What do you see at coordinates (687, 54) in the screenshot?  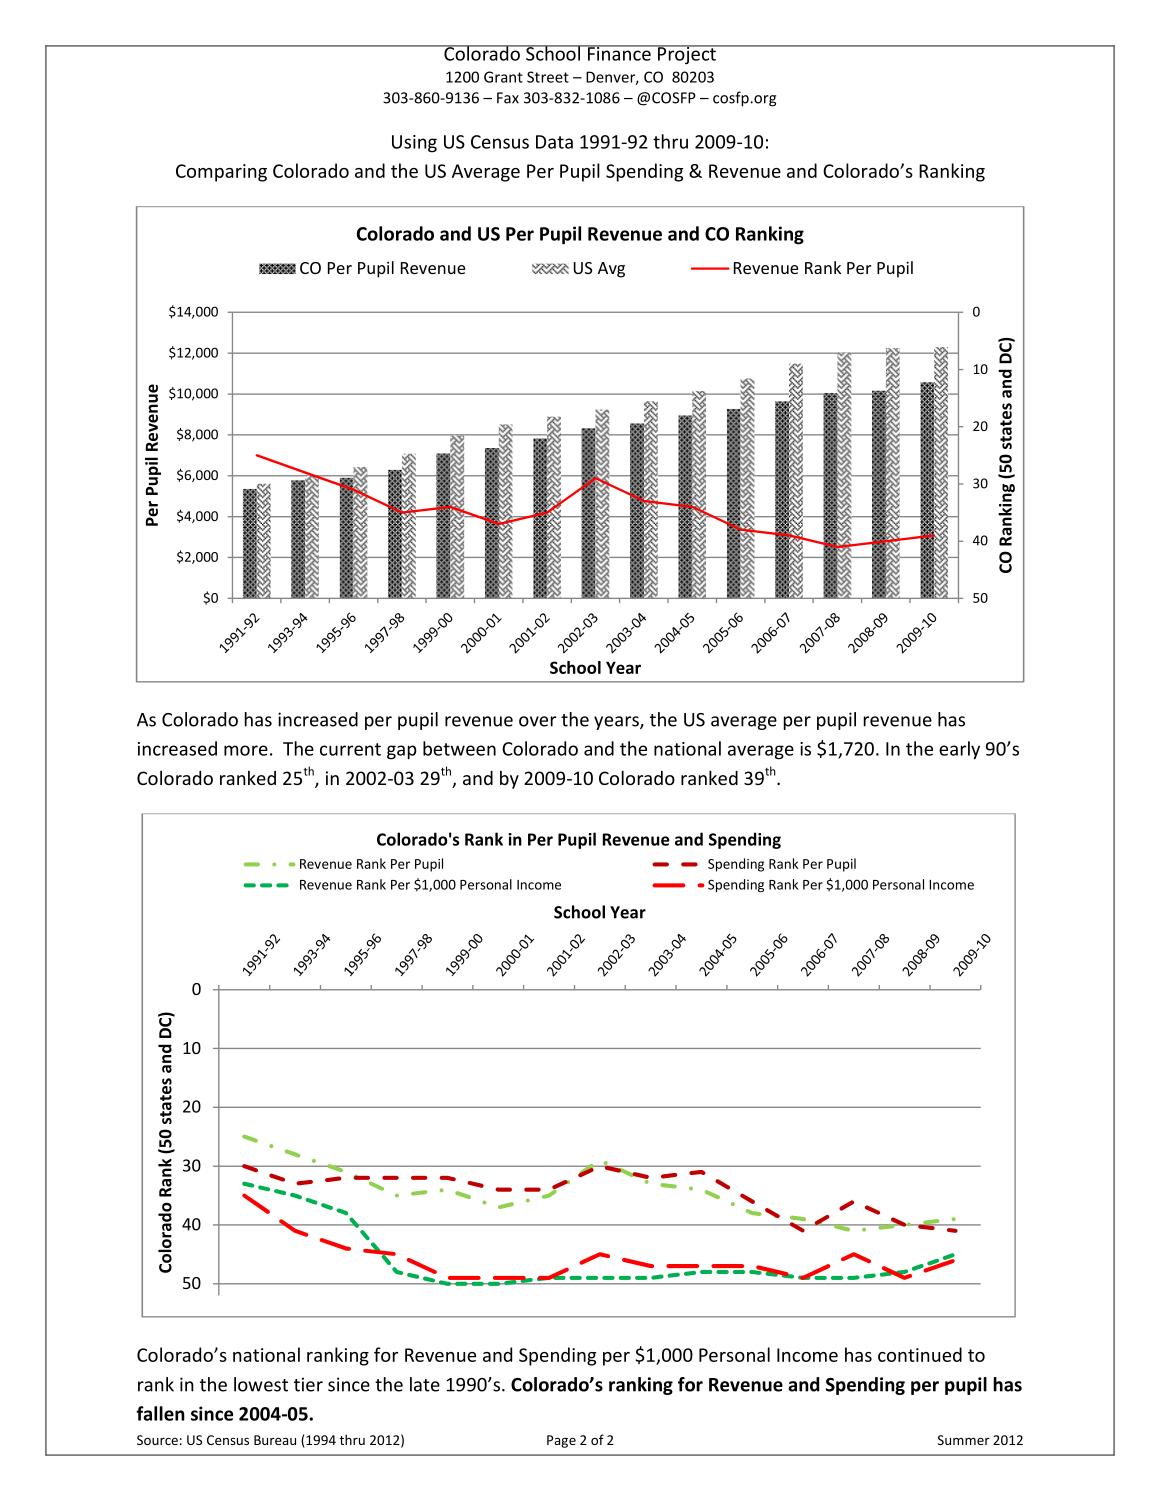 I see `Project` at bounding box center [687, 54].
